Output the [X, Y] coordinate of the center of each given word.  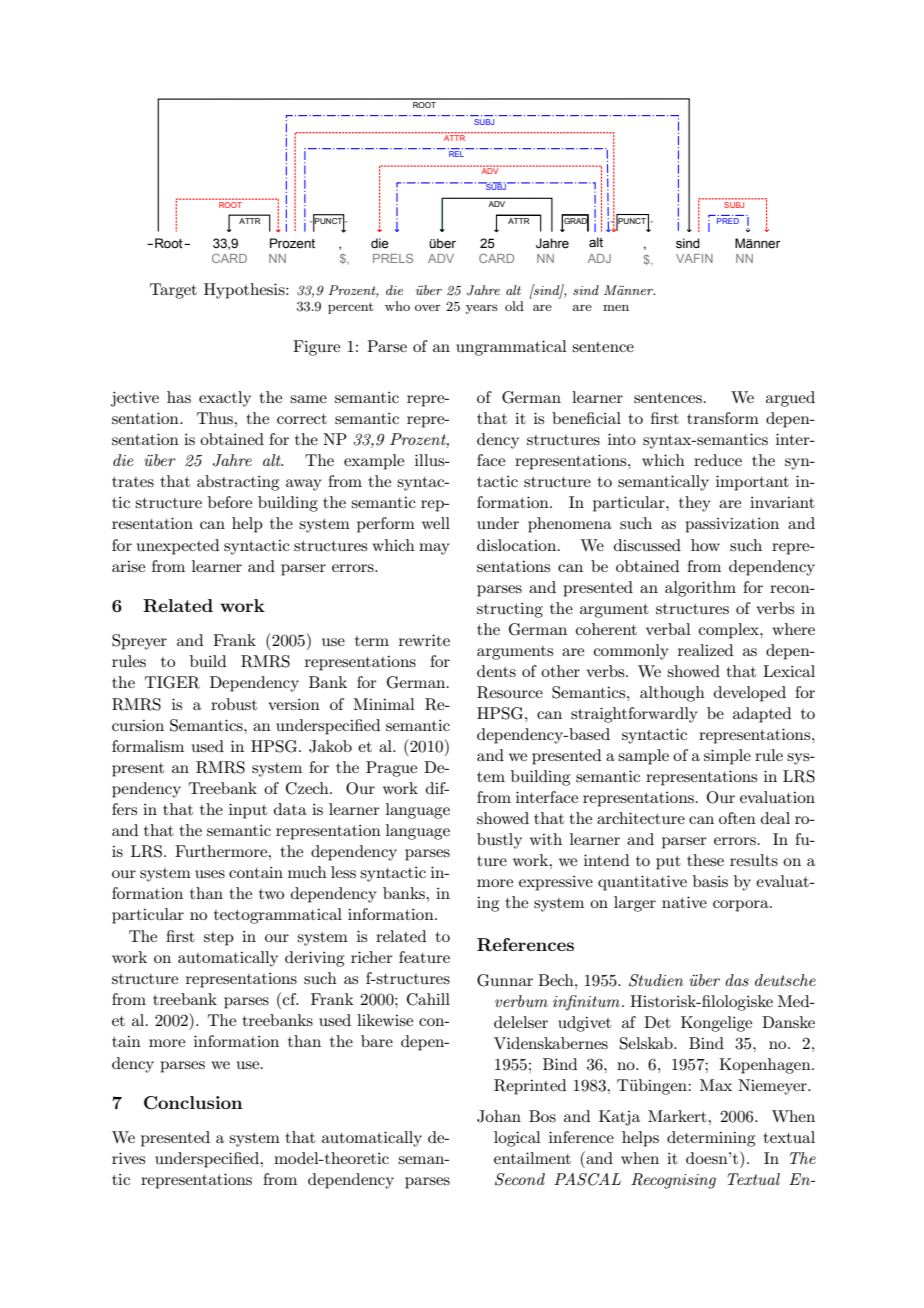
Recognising [673, 1181]
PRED [728, 219]
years [482, 309]
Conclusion [193, 1103]
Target [173, 291]
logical [517, 1139]
